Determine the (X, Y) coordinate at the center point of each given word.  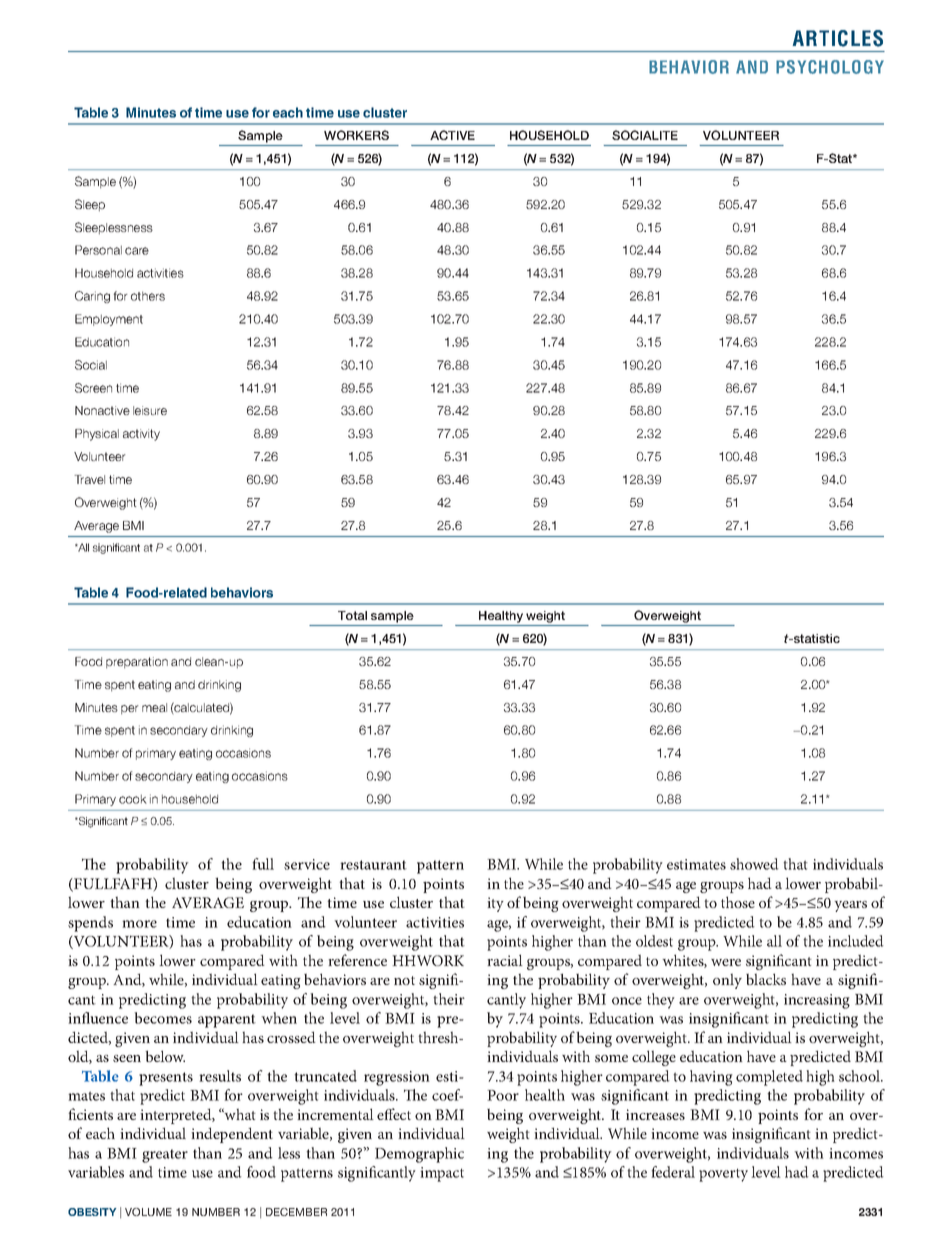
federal (673, 1172)
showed (754, 864)
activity (141, 435)
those (738, 902)
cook (133, 799)
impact (442, 1174)
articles (838, 38)
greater (165, 1156)
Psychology (830, 67)
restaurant (373, 865)
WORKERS (356, 135)
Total (352, 615)
